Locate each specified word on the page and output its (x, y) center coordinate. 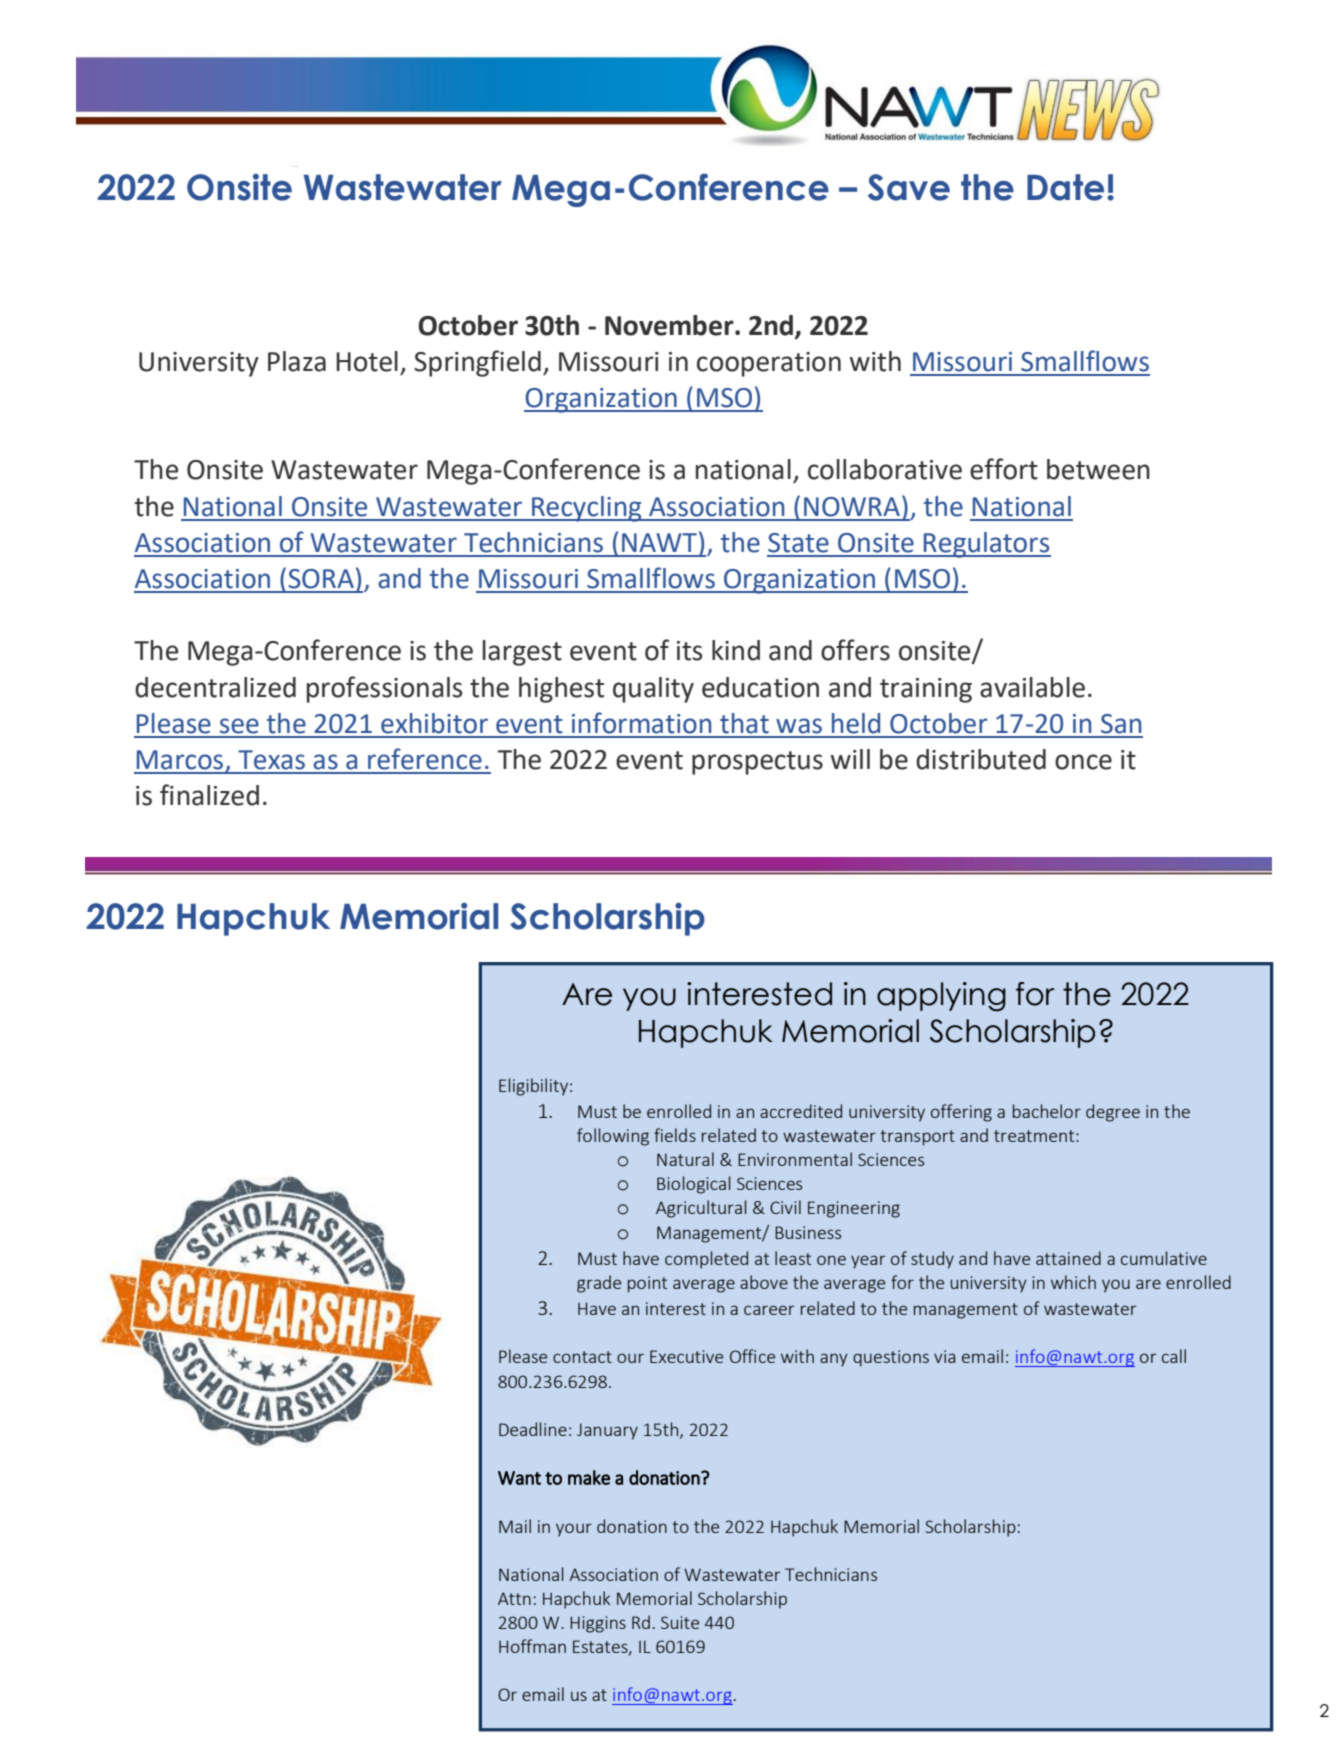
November (670, 325)
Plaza (297, 361)
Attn (514, 1598)
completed (706, 1260)
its (689, 651)
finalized (209, 795)
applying (941, 997)
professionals (384, 689)
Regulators (986, 545)
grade (599, 1284)
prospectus (757, 763)
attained (1068, 1258)
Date (1065, 187)
